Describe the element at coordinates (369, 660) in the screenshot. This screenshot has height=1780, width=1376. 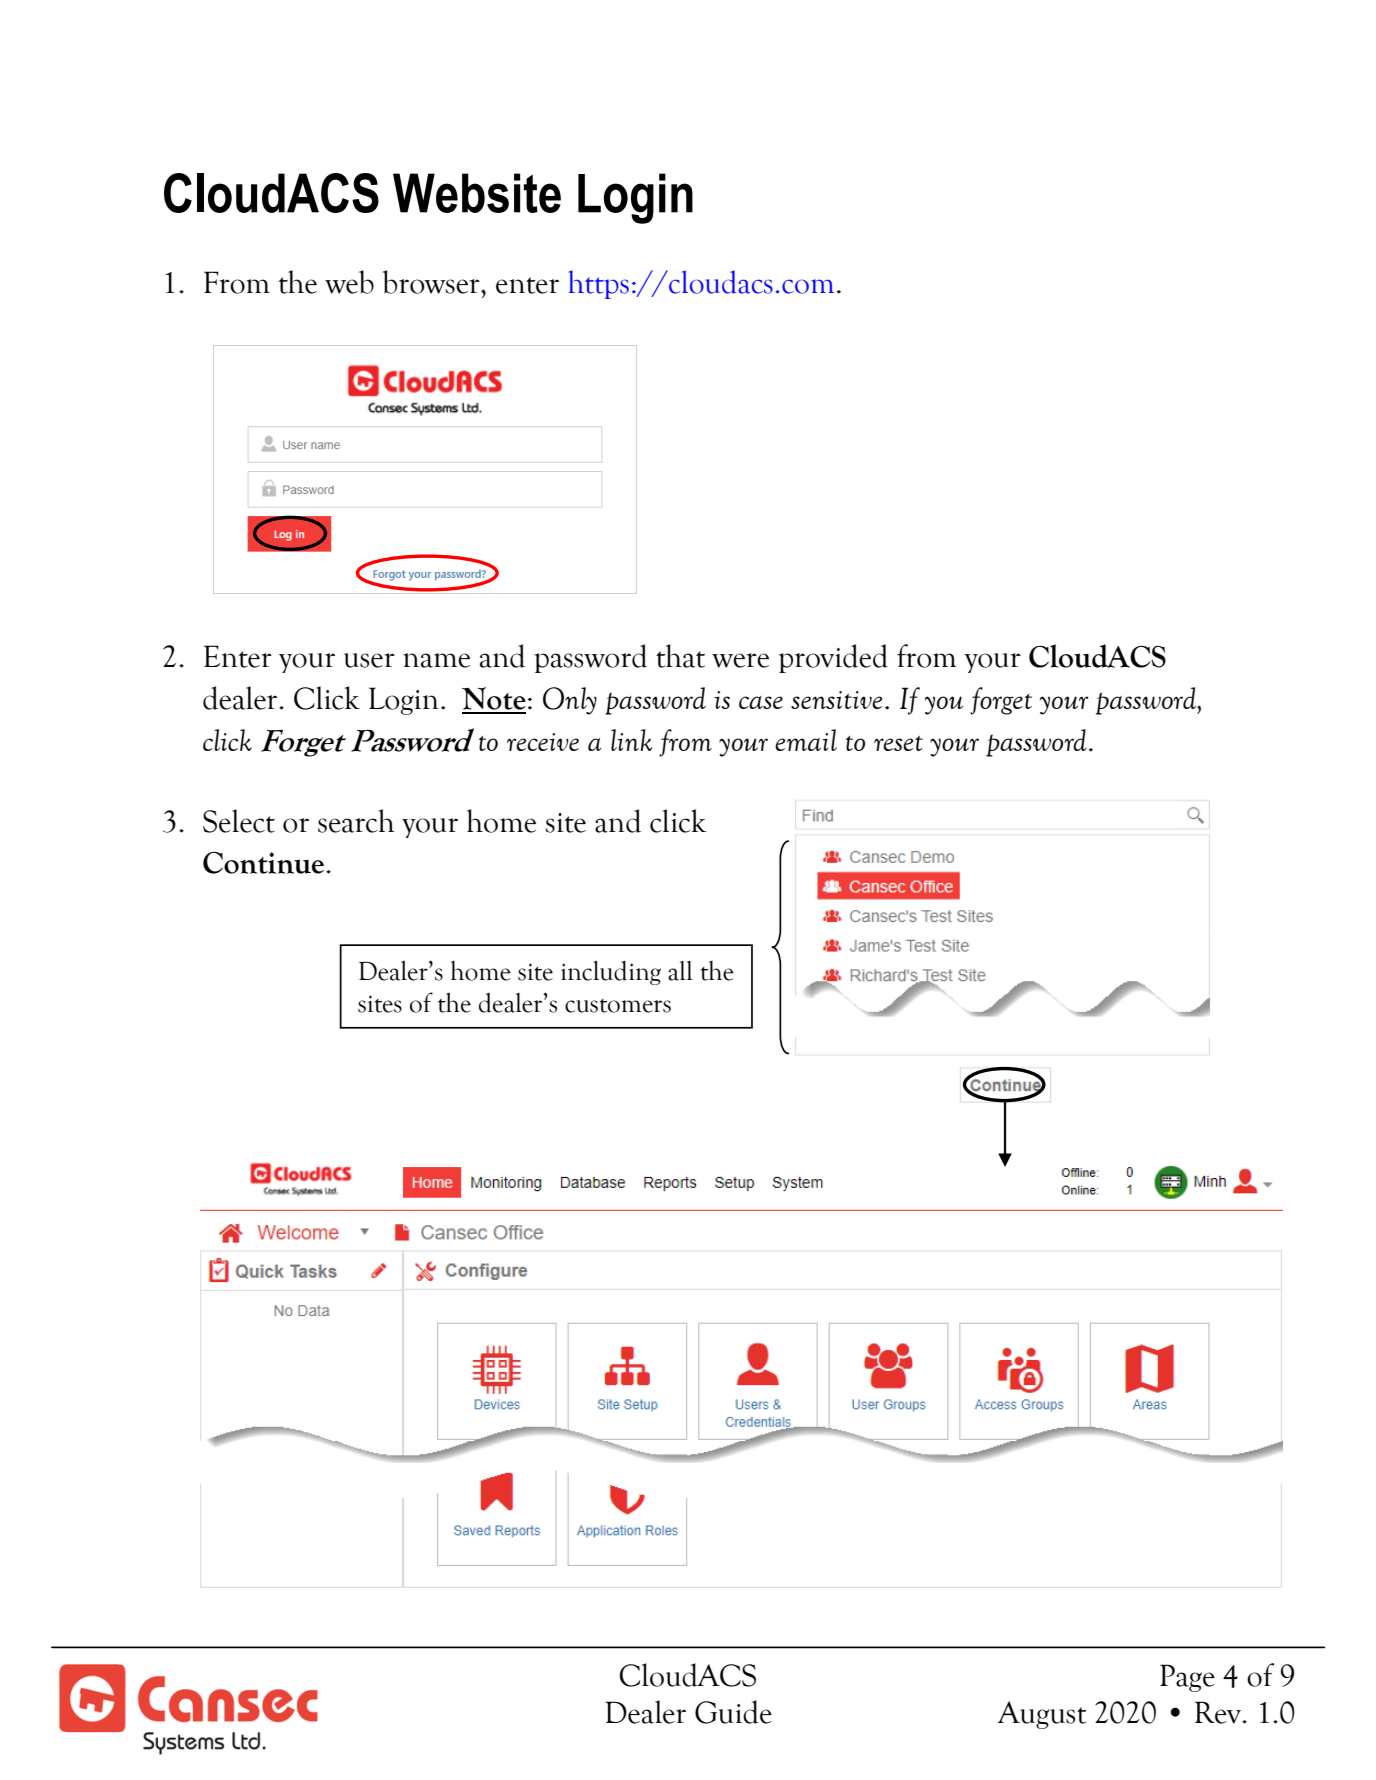
I see `user` at that location.
